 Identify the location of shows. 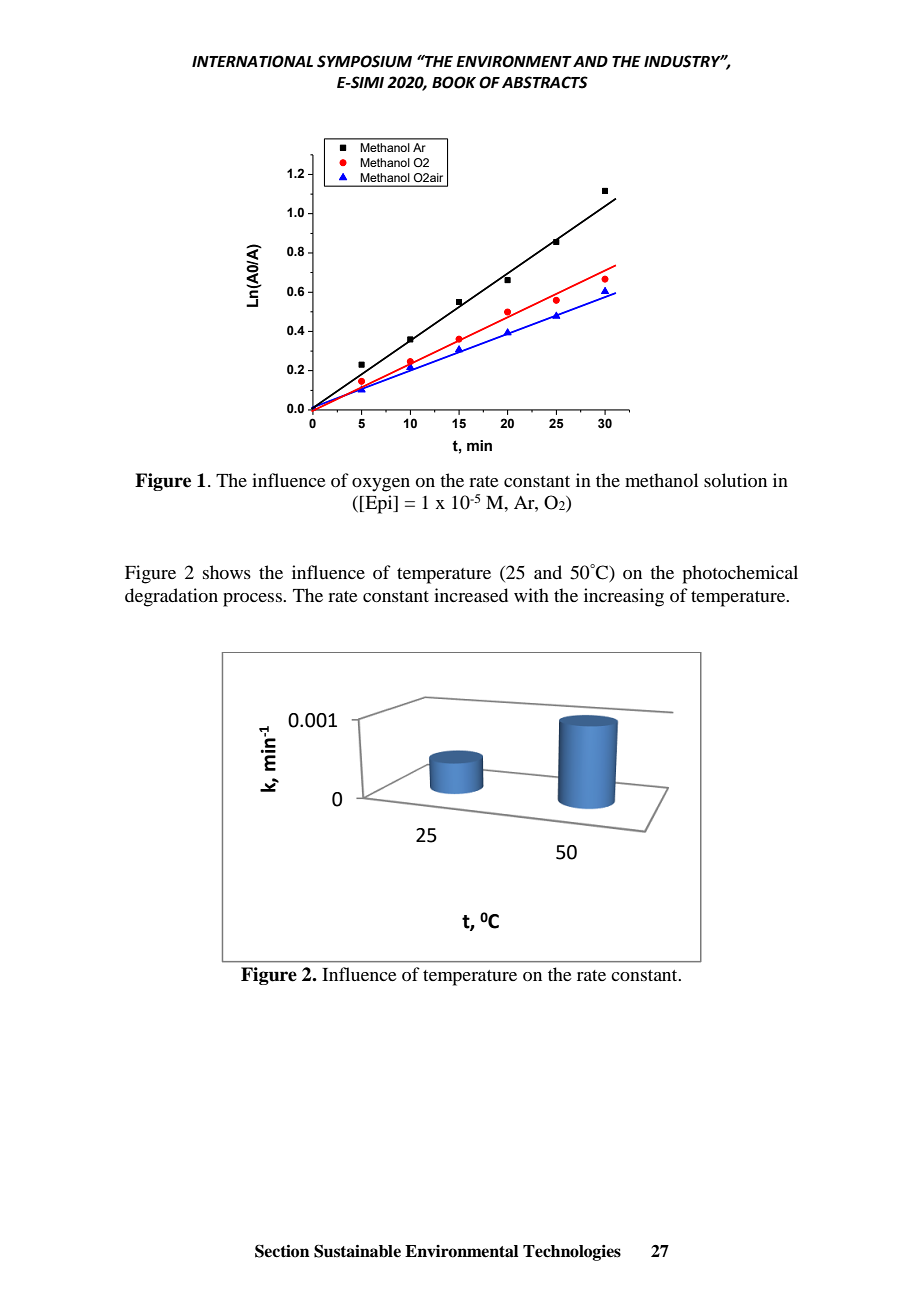
(227, 572).
